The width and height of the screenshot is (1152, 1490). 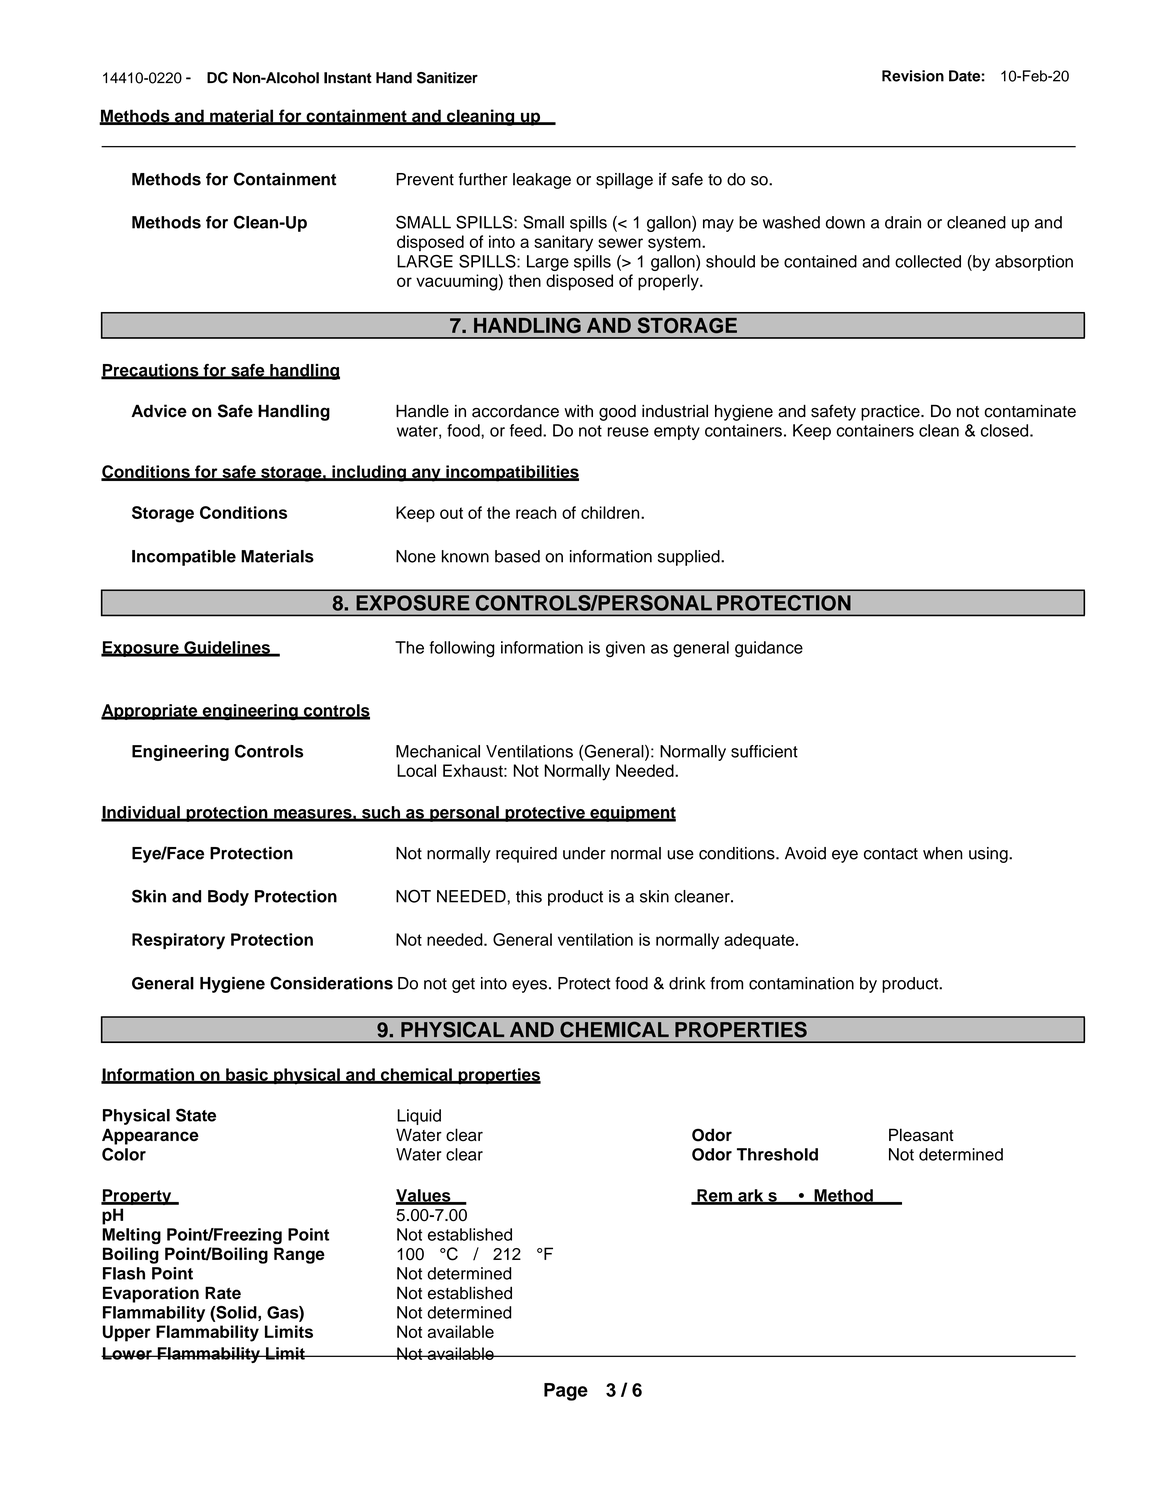 What do you see at coordinates (625, 649) in the screenshot?
I see `given` at bounding box center [625, 649].
